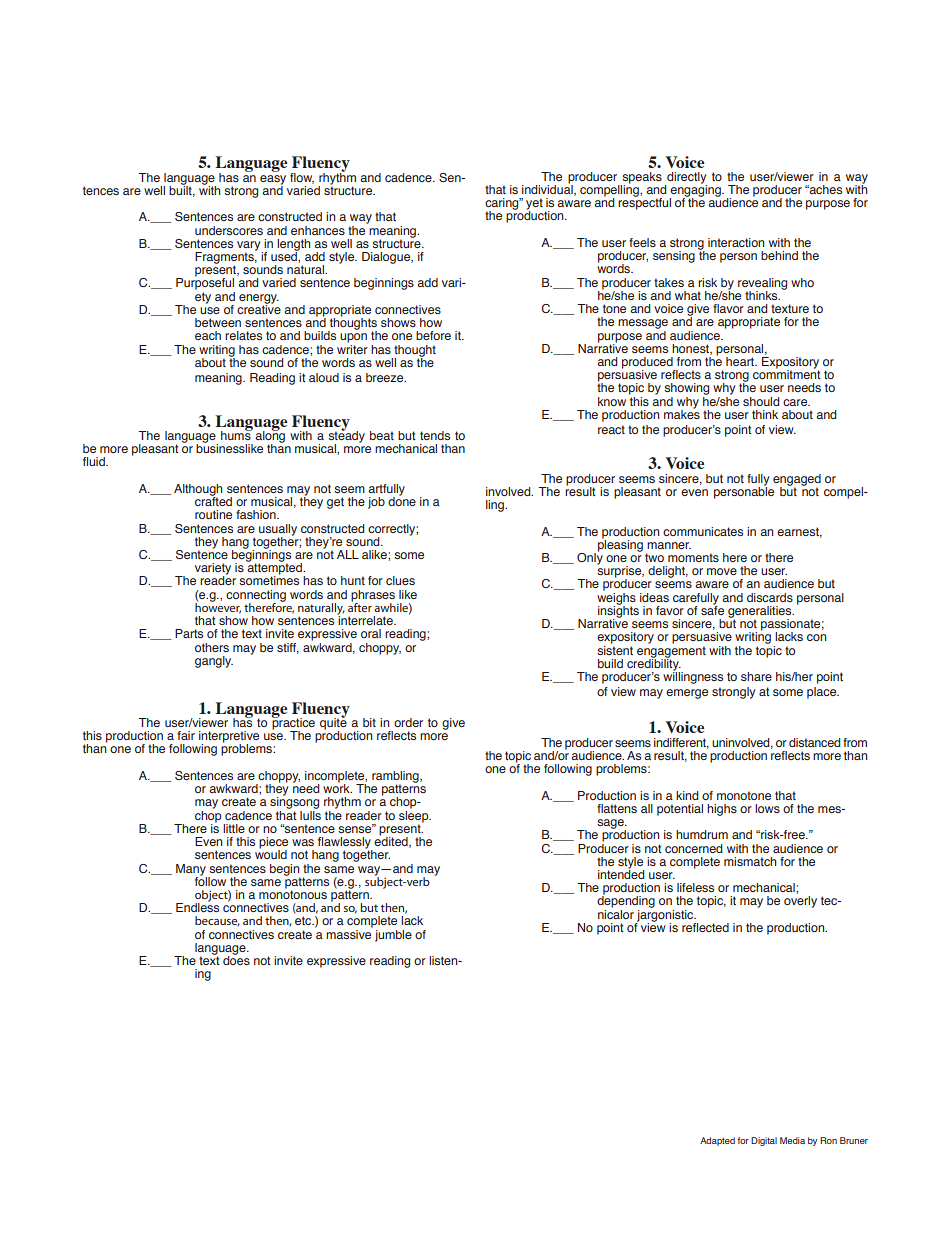 This image has height=1233, width=952. I want to click on oral, so click(371, 633).
